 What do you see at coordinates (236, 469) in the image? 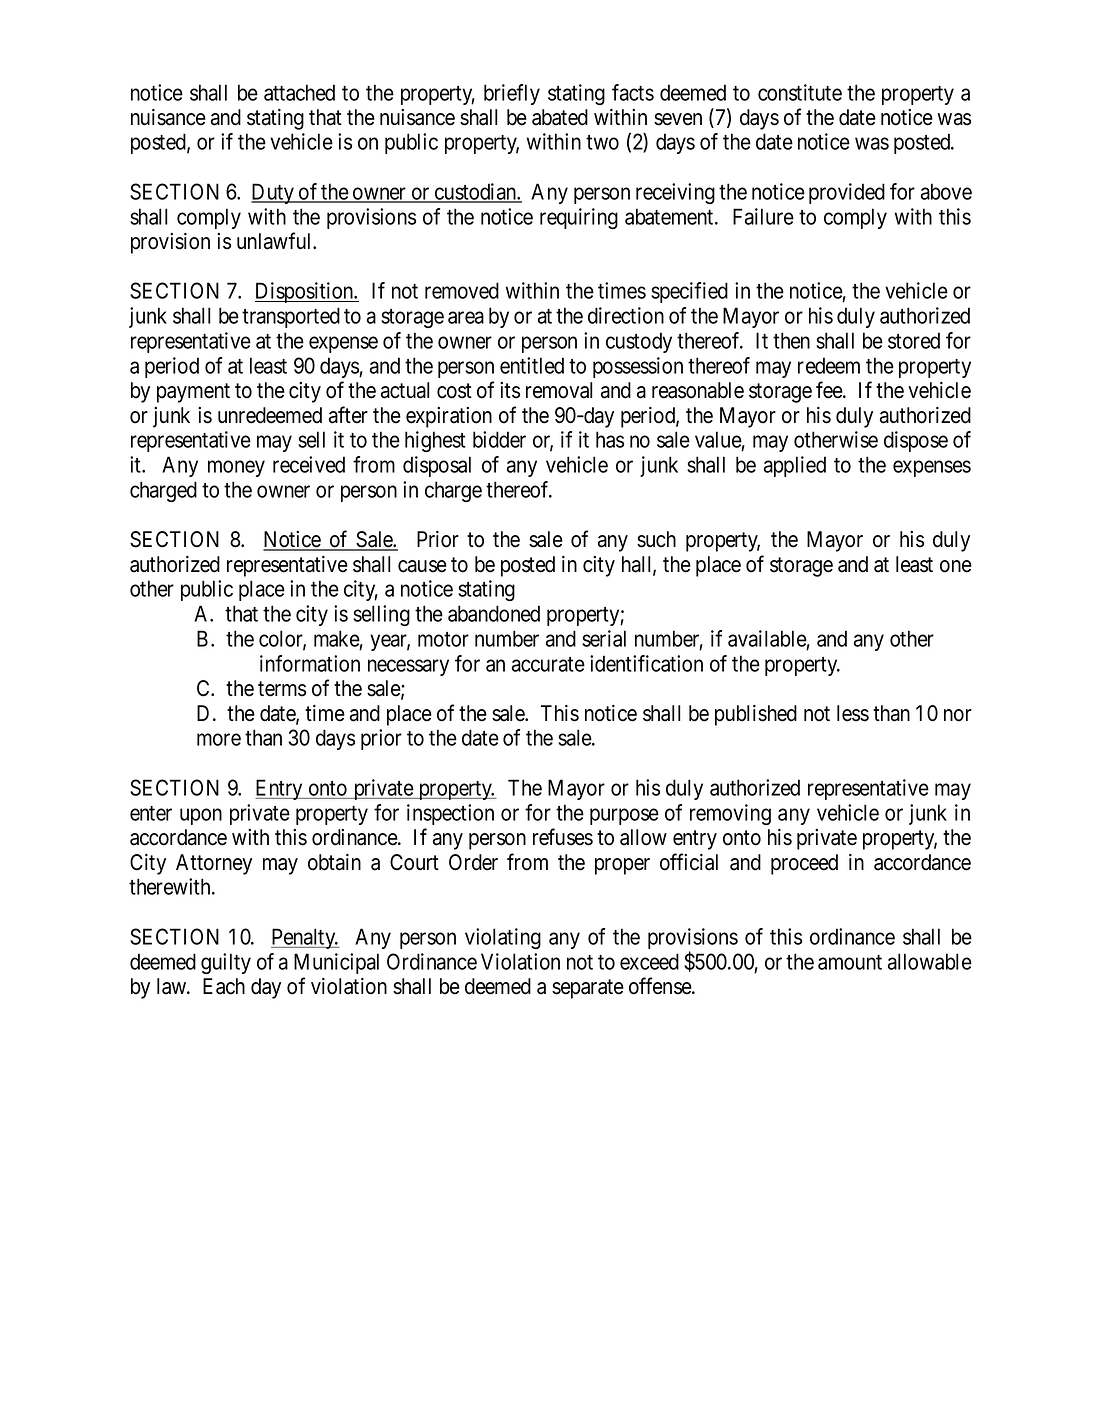
I see `money` at bounding box center [236, 469].
